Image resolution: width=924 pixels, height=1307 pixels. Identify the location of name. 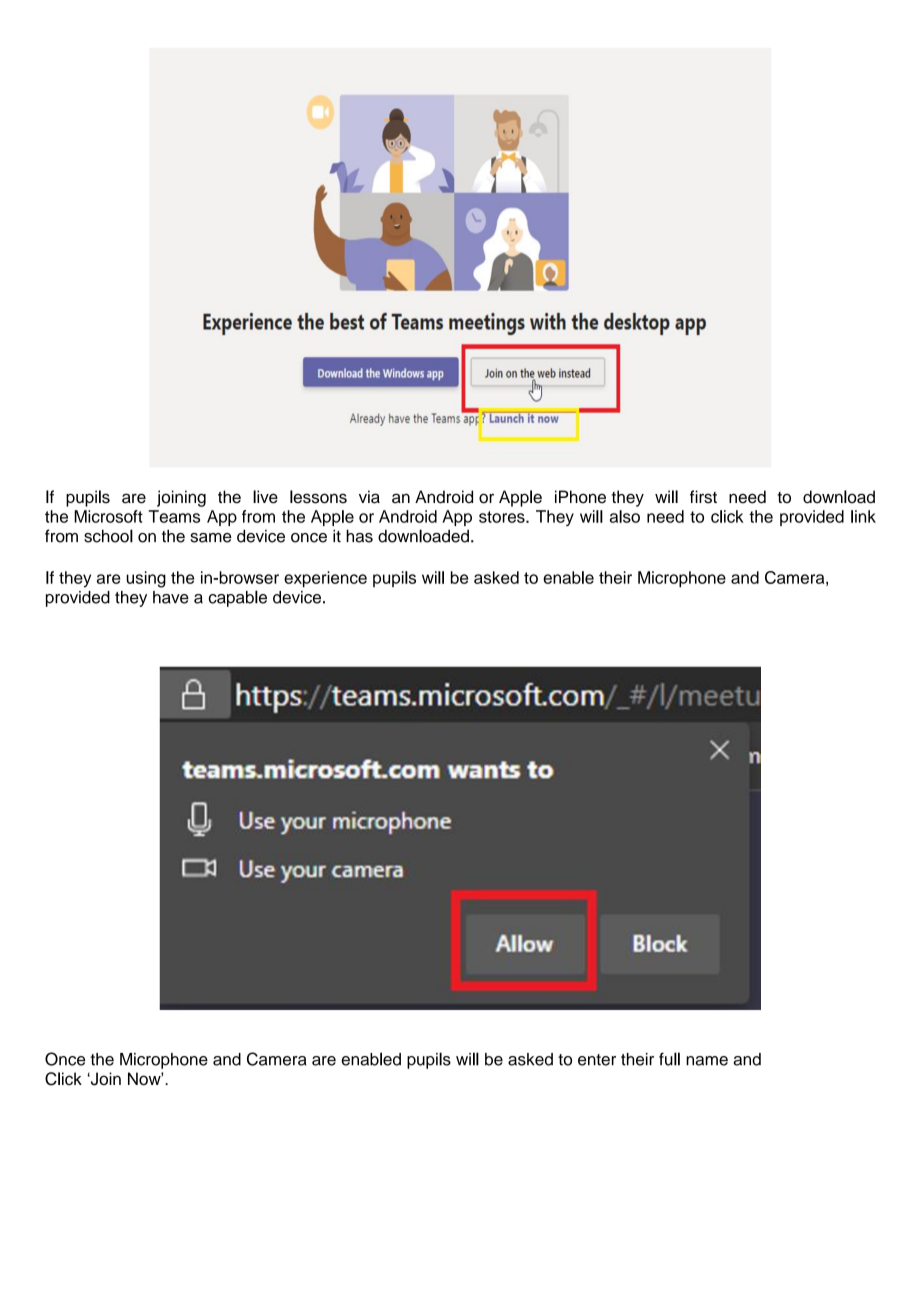
(707, 1061).
